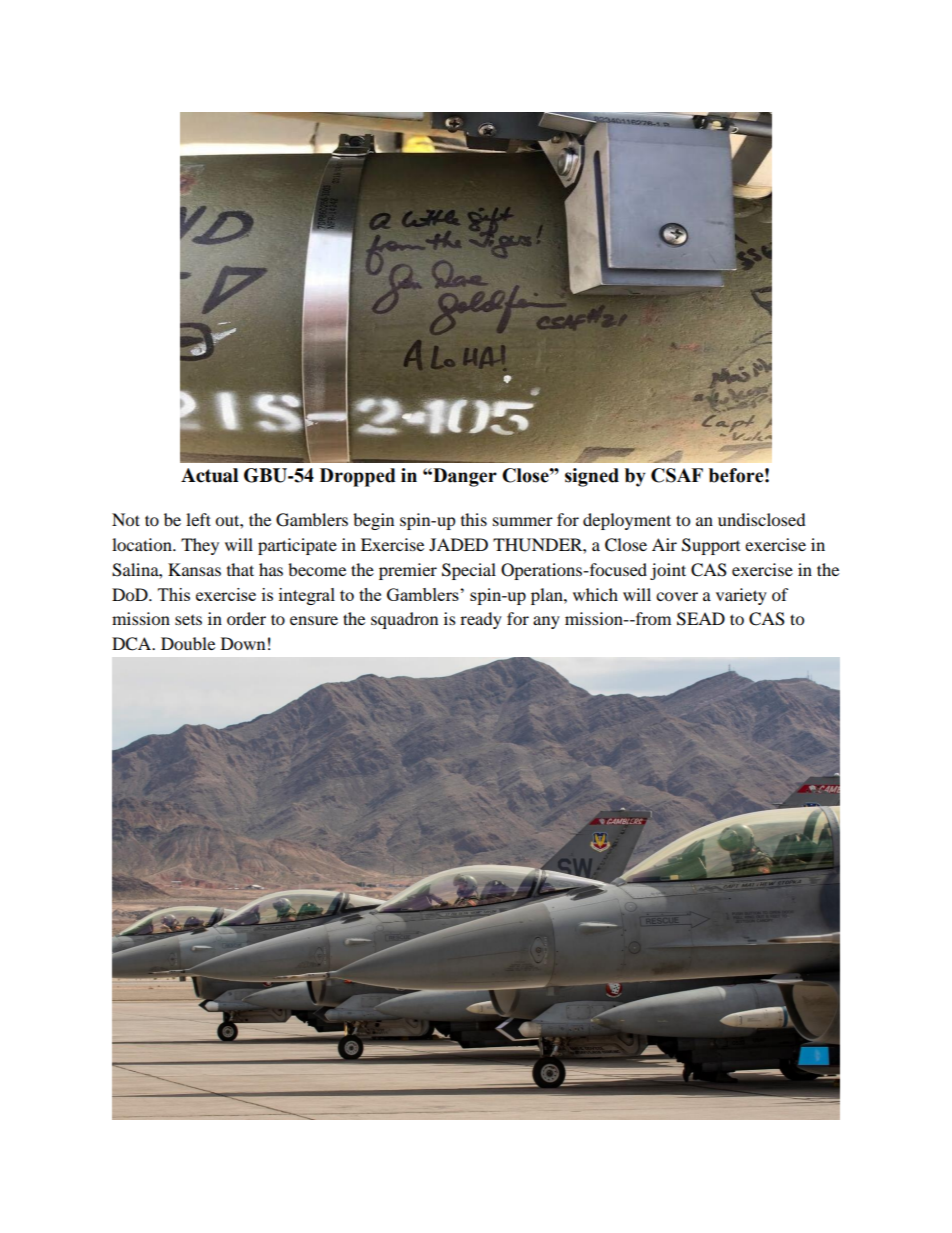  Describe the element at coordinates (307, 596) in the document. I see `integral` at that location.
